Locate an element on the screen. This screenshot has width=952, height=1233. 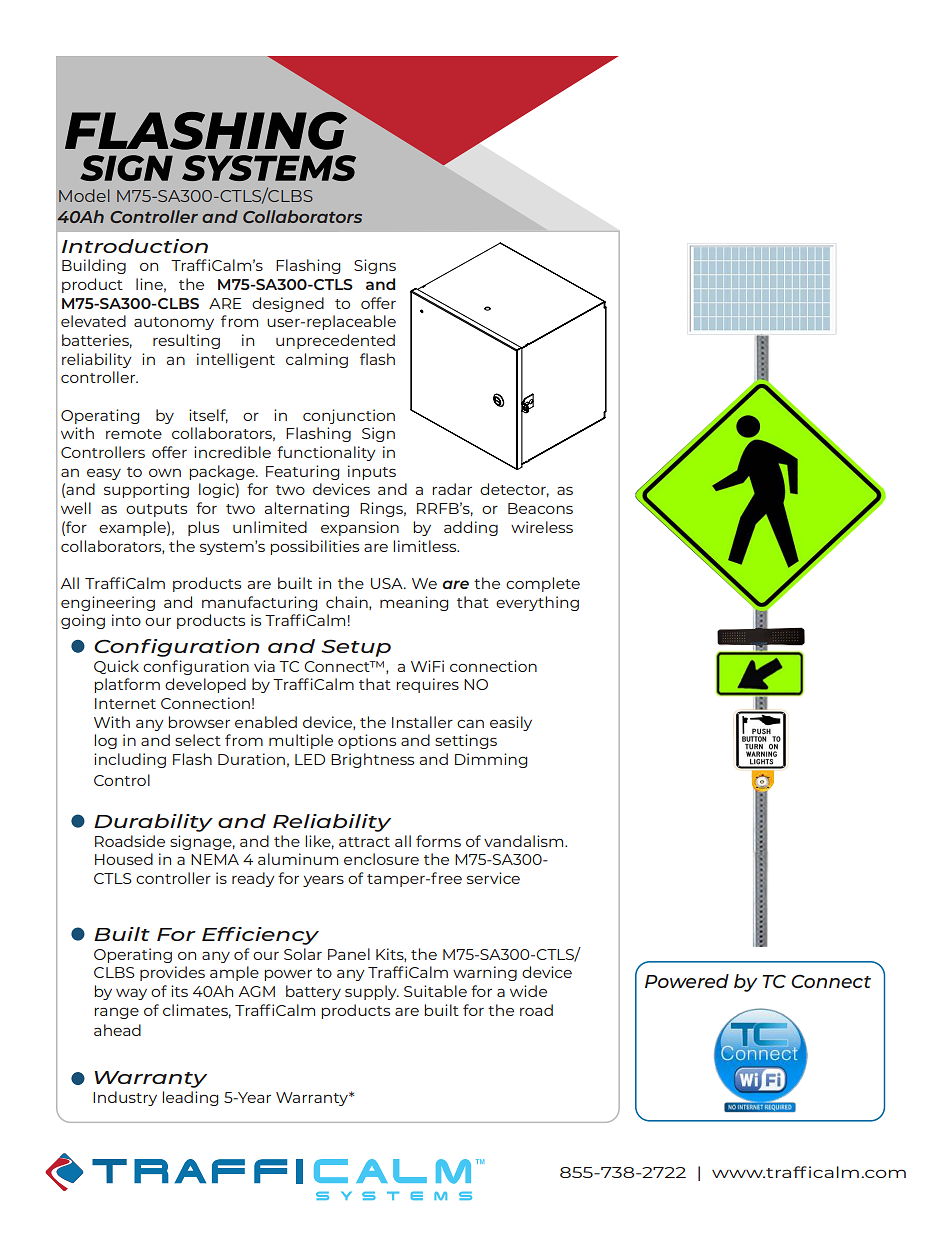
Industry is located at coordinates (125, 1098).
